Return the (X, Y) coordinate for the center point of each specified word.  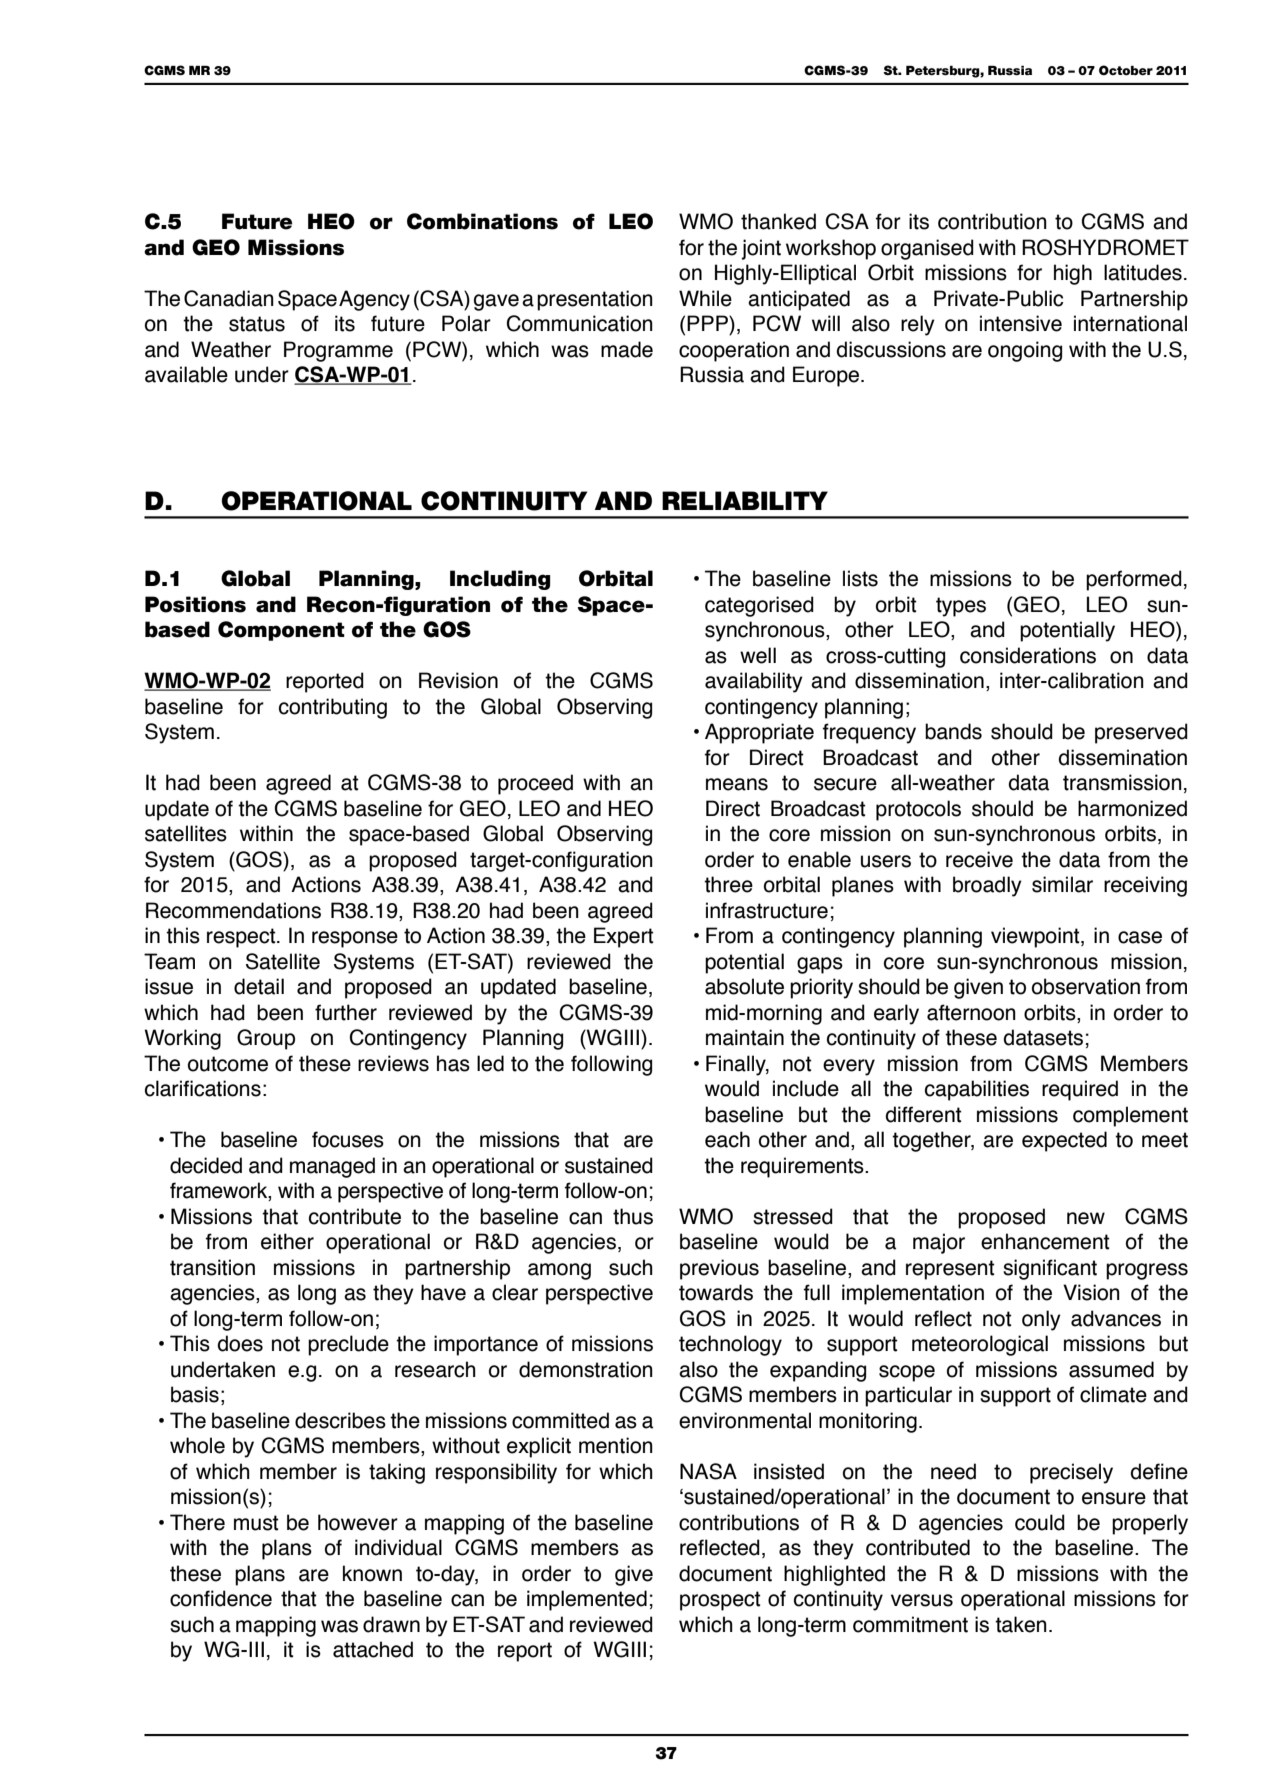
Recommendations (233, 910)
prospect (720, 1601)
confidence (221, 1598)
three (728, 884)
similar (1062, 884)
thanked (778, 221)
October (1126, 70)
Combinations (482, 221)
